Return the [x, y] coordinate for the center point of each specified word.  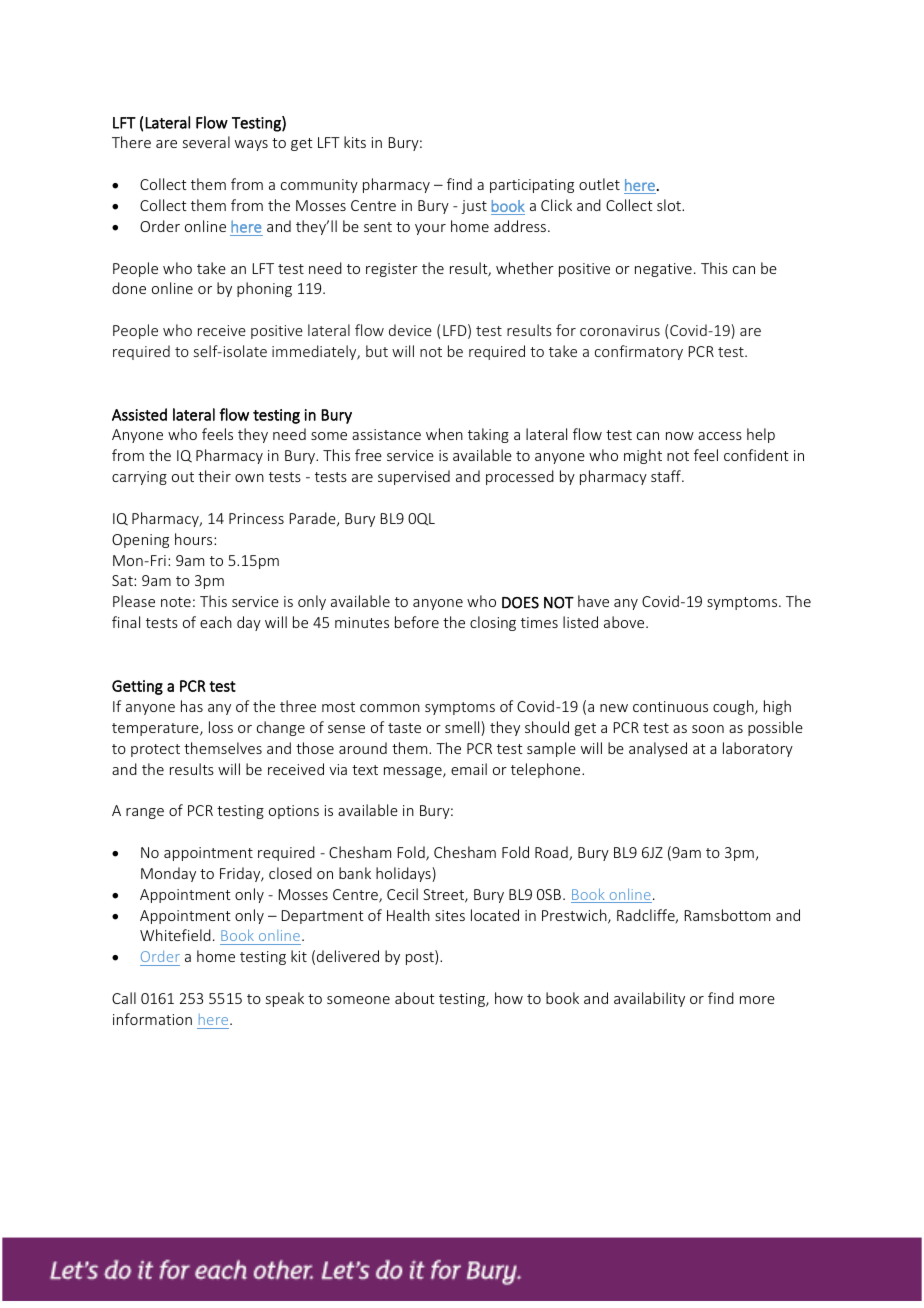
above [625, 622]
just [474, 207]
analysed [658, 749]
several [206, 142]
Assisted [139, 414]
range [145, 813]
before [417, 622]
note [176, 602]
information [152, 1019]
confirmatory [639, 352]
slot [670, 205]
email [469, 769]
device [410, 330]
